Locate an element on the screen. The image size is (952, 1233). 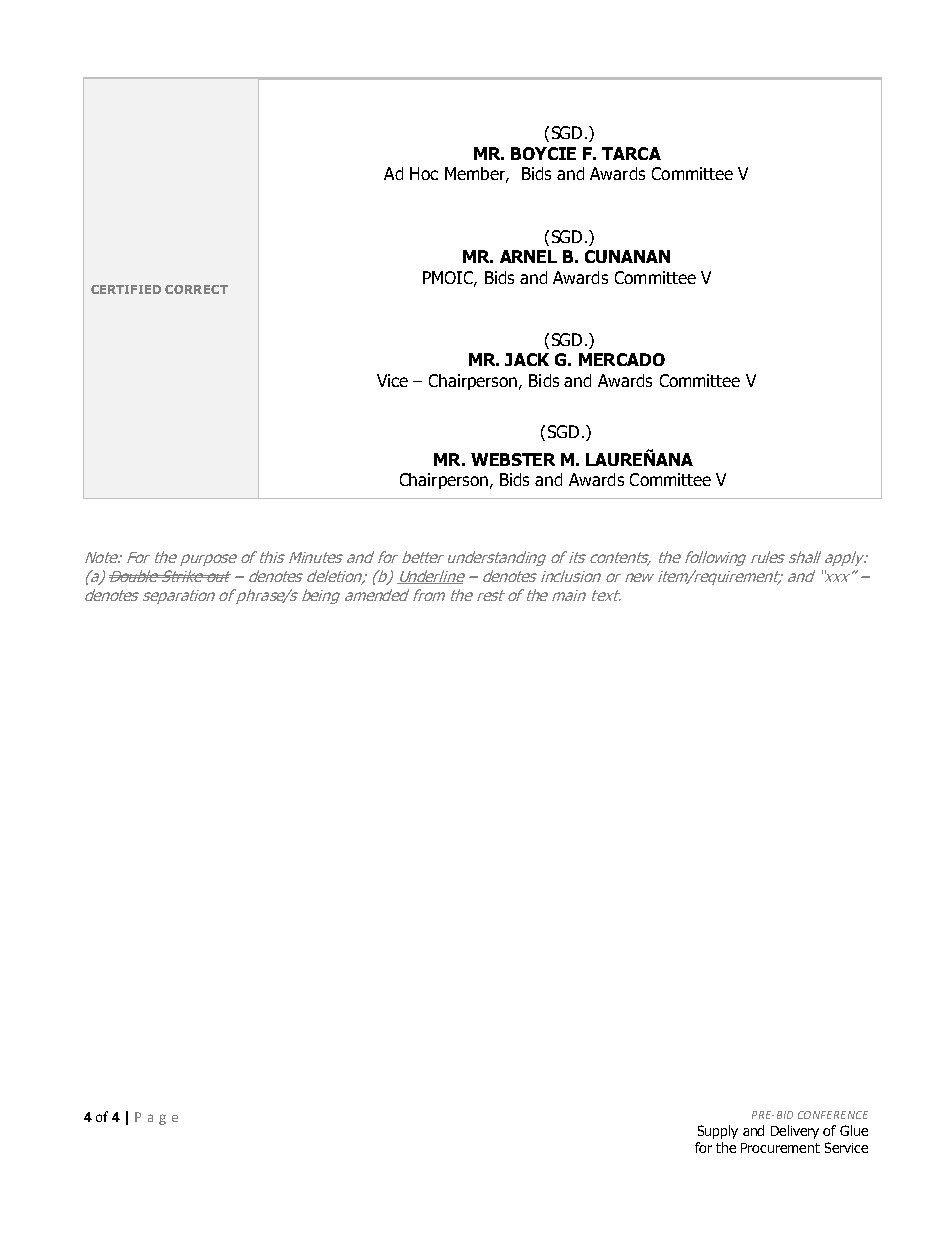
Procurement is located at coordinates (780, 1148).
